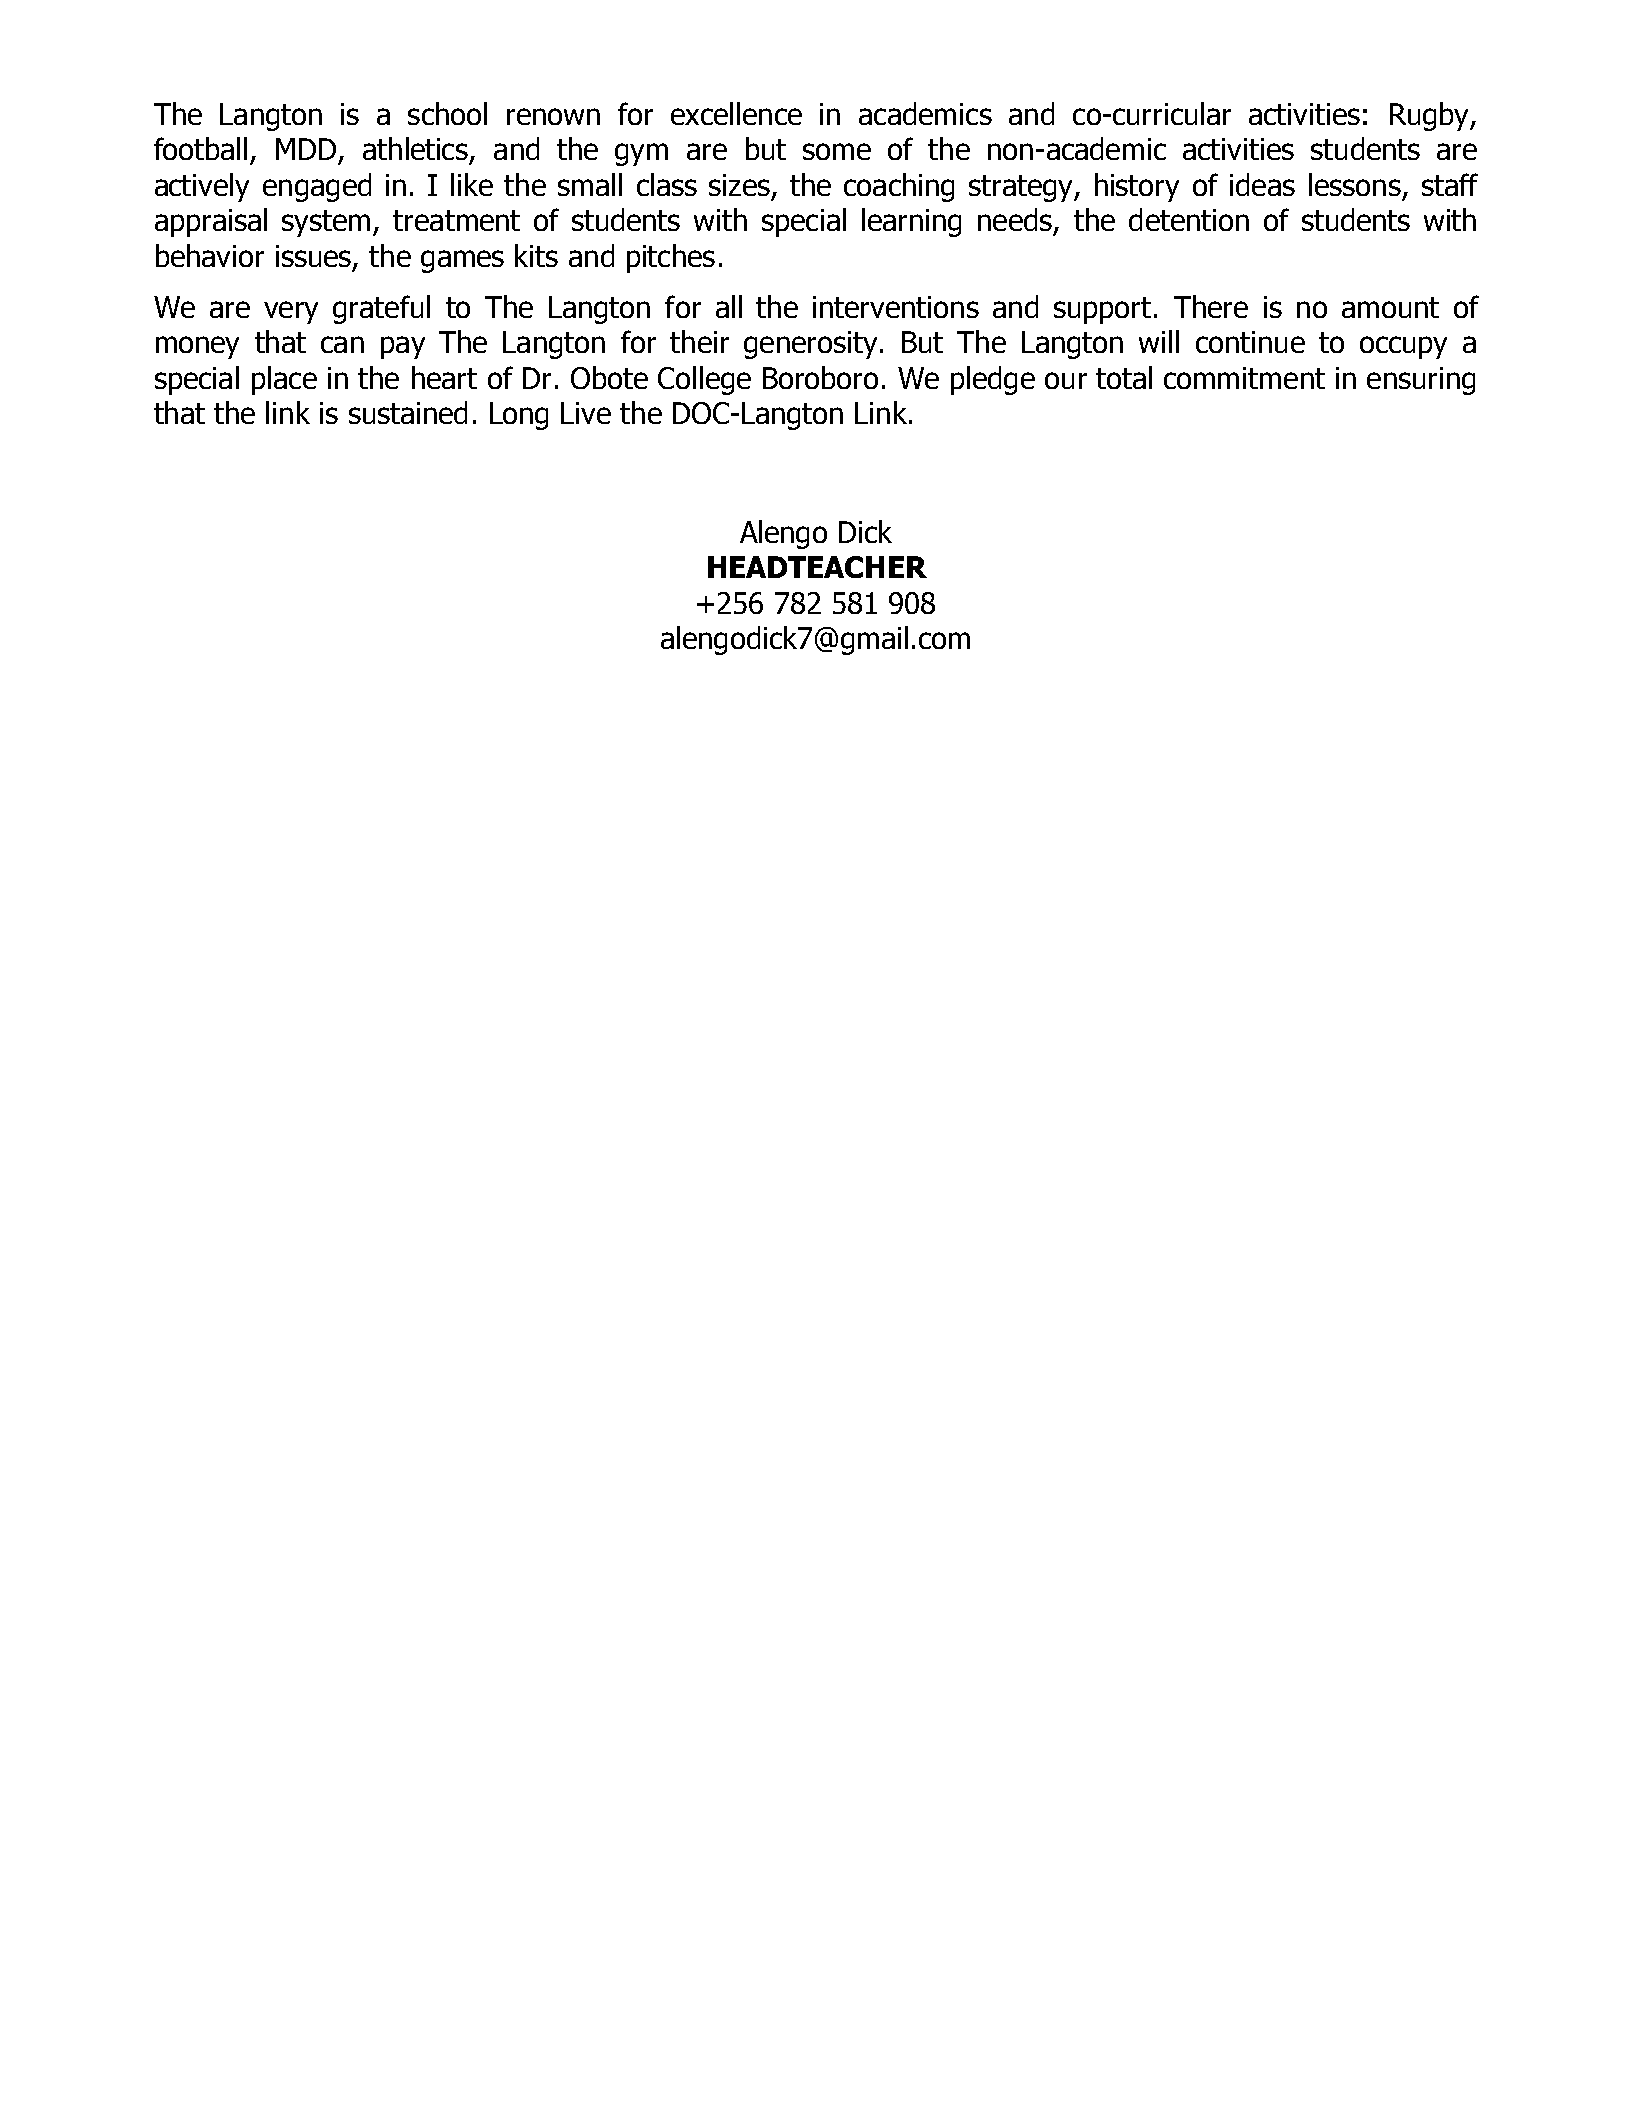 This screenshot has height=2110, width=1631. Describe the element at coordinates (1244, 378) in the screenshot. I see `commitment` at that location.
